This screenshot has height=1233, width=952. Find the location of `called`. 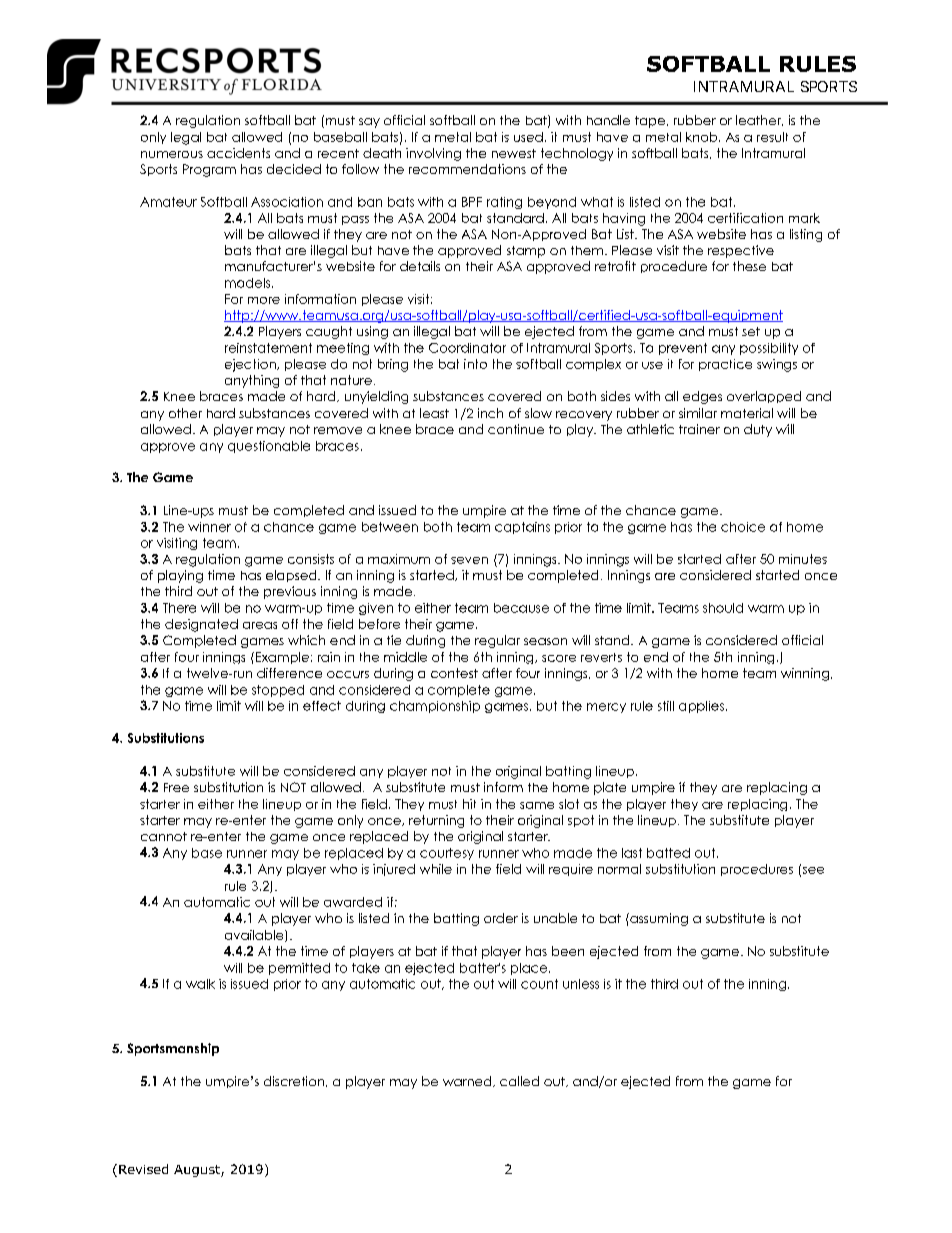

called is located at coordinates (519, 1081).
